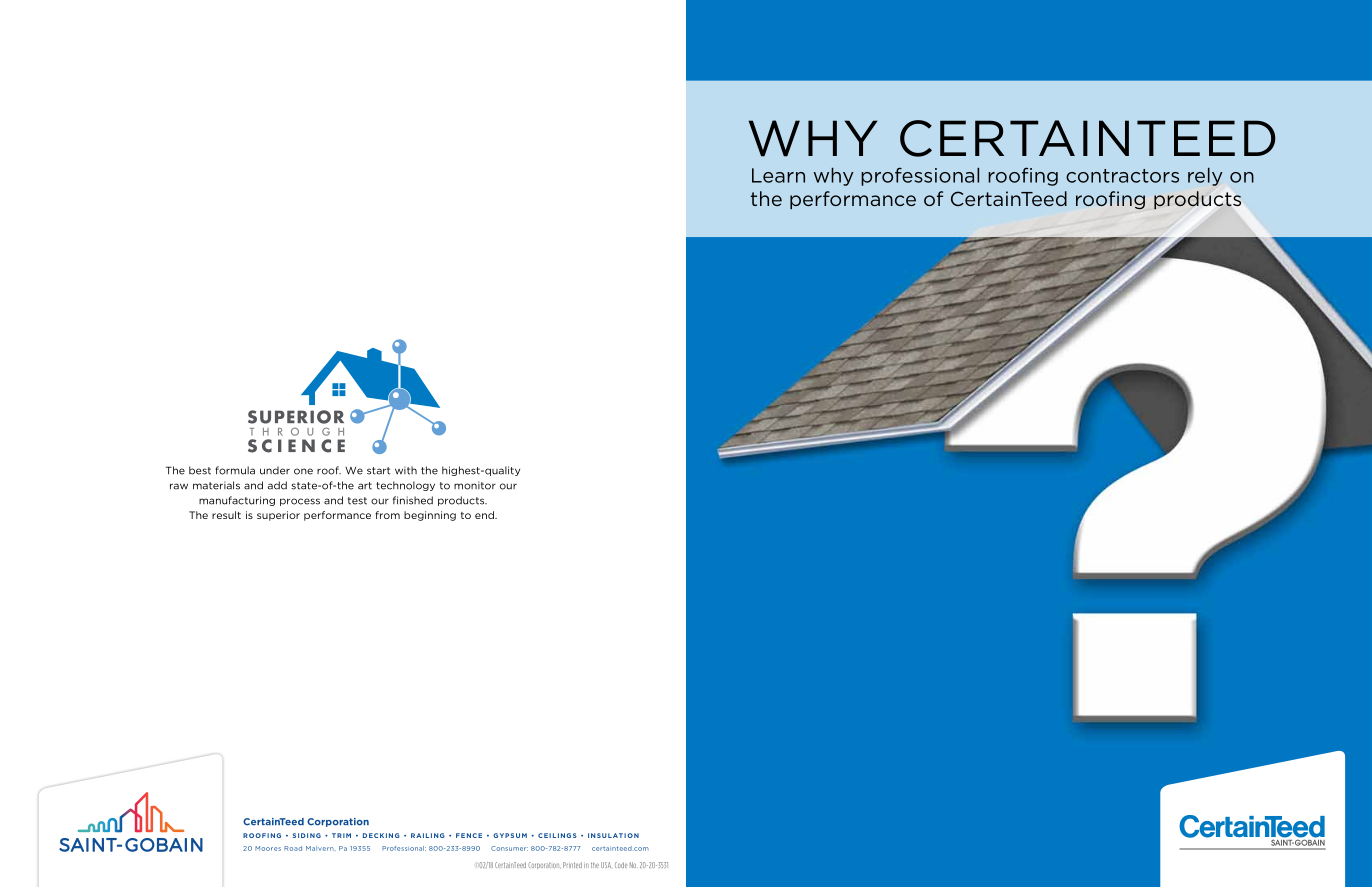  I want to click on Road, so click(293, 848).
